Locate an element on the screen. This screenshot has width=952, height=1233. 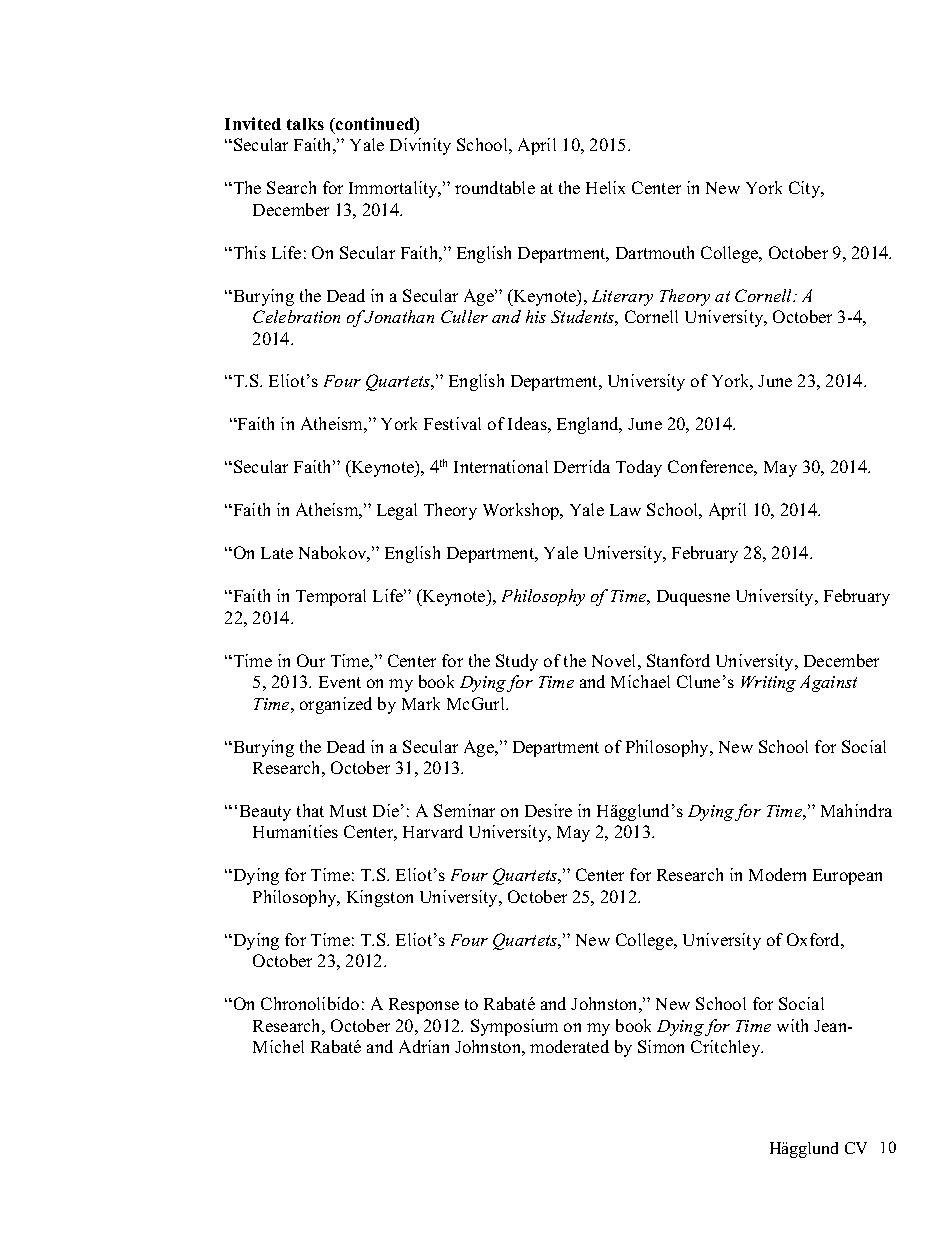
Mahindra is located at coordinates (856, 810).
